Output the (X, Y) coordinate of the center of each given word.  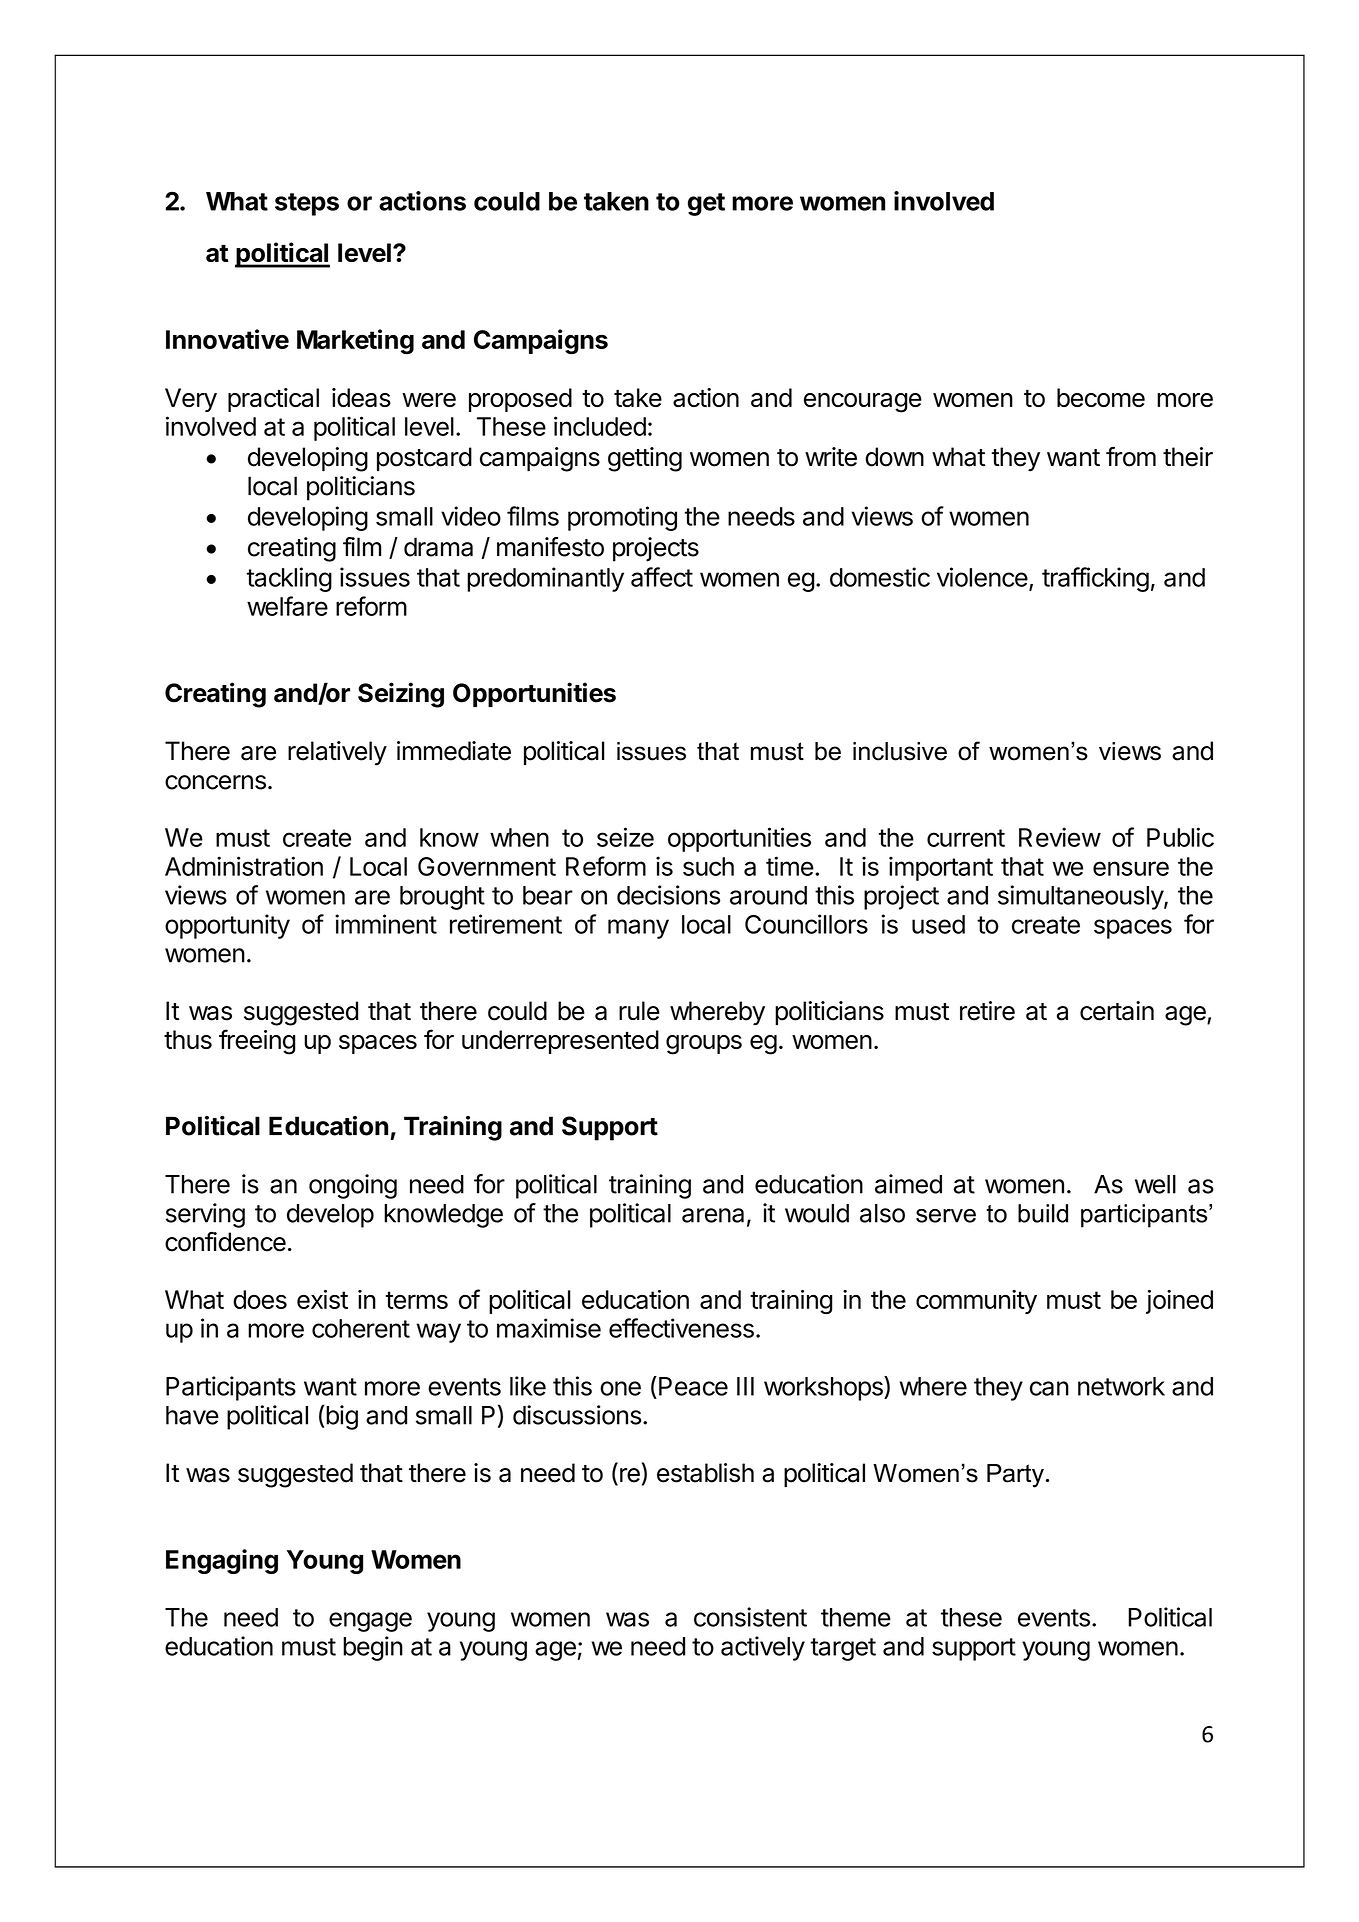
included (600, 426)
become (1101, 397)
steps (307, 204)
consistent (750, 1617)
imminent (386, 924)
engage (370, 1622)
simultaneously (1081, 897)
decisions (668, 895)
